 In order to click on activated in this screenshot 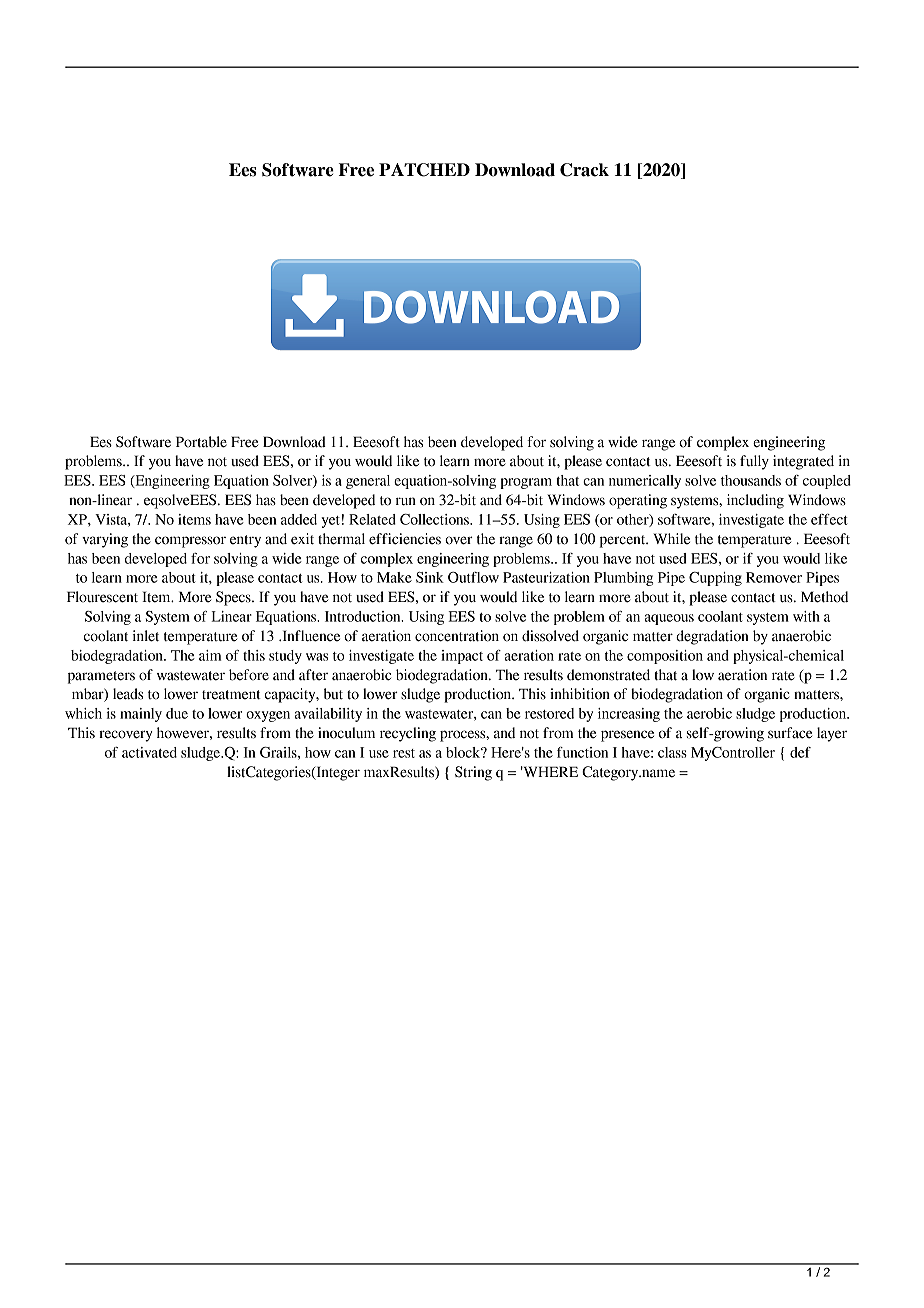, I will do `click(149, 752)`.
